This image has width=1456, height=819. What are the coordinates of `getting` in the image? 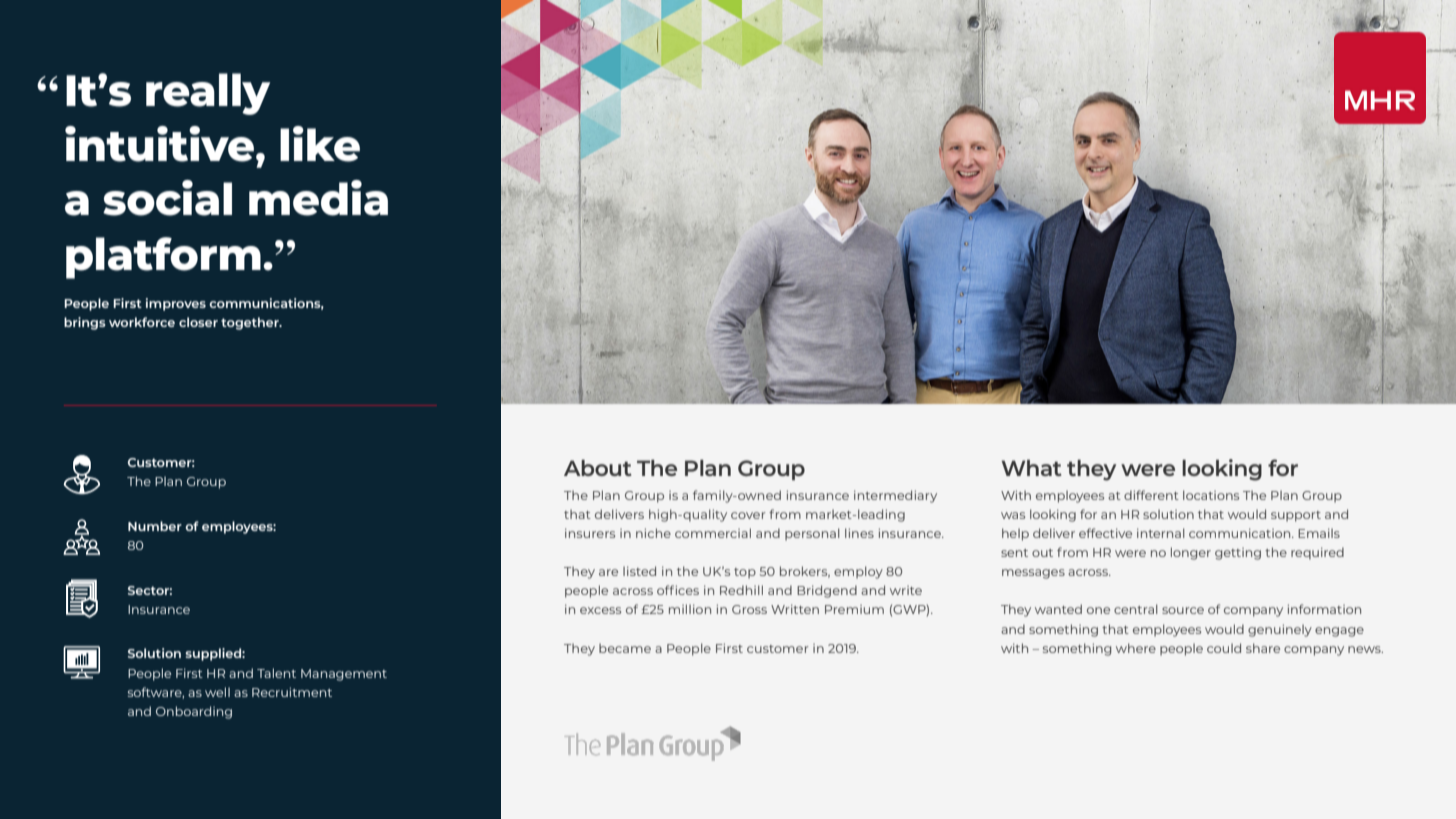 It's located at (1238, 554).
